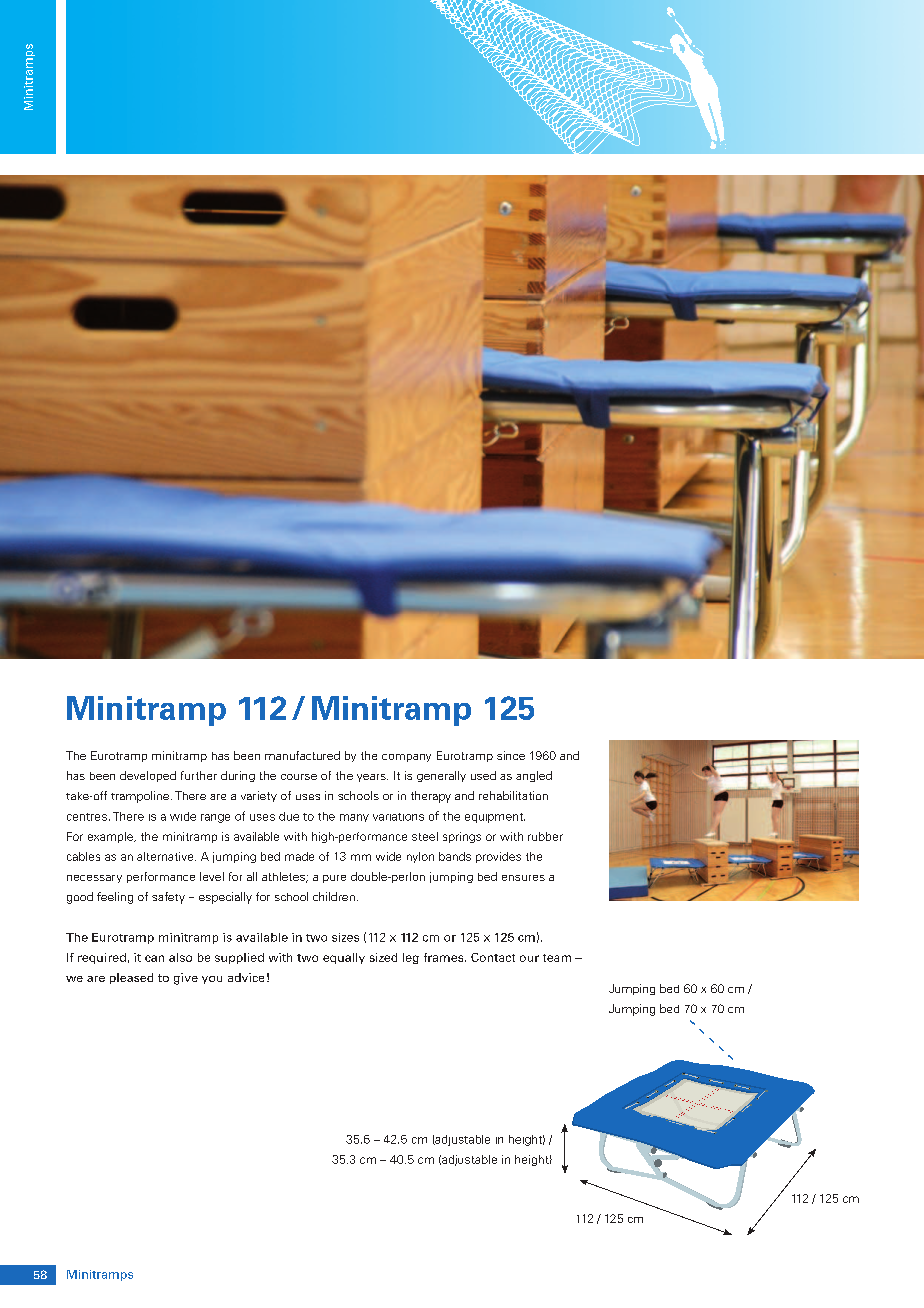 The image size is (924, 1308). I want to click on pleased, so click(131, 978).
